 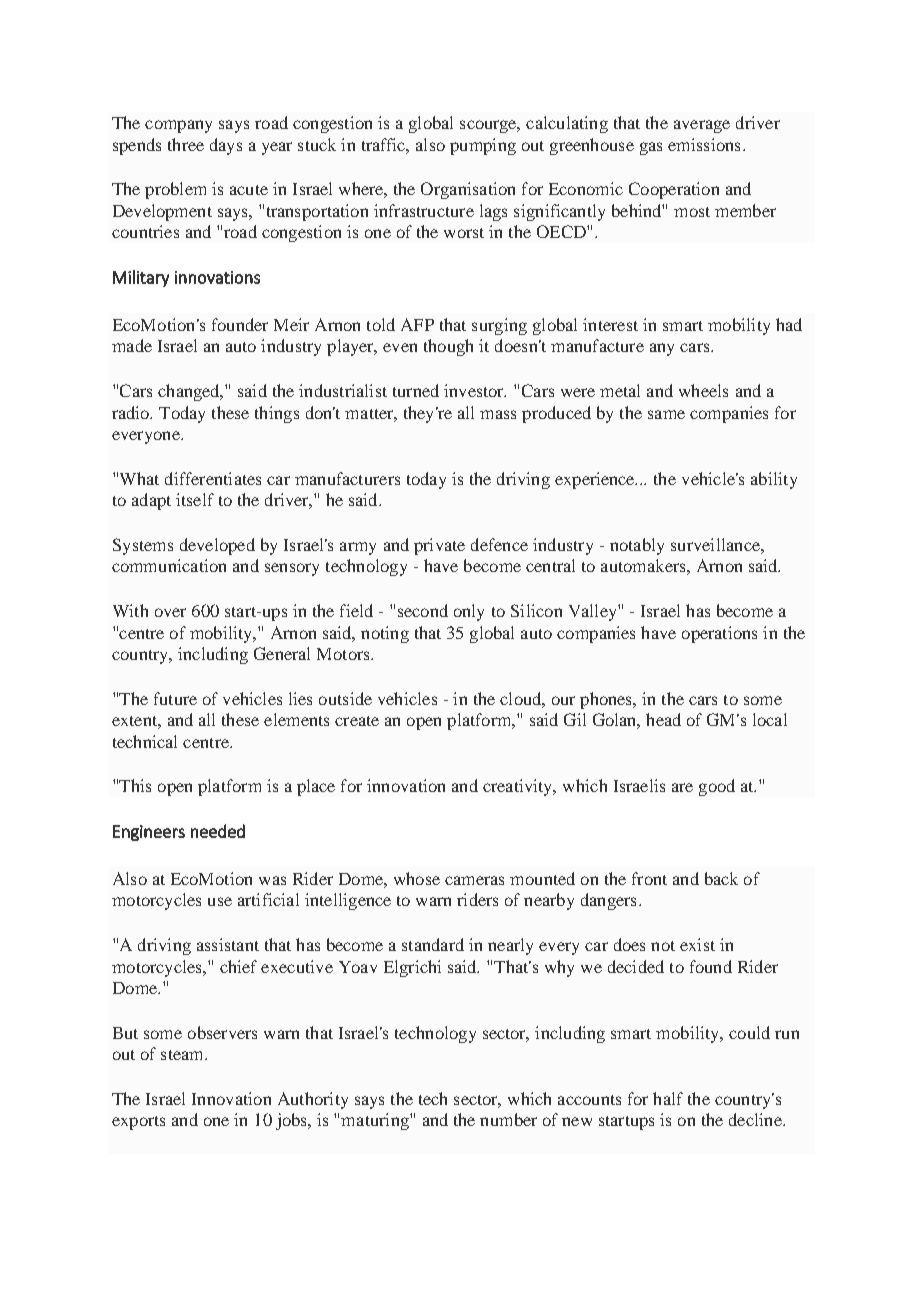 I want to click on number, so click(x=508, y=1119).
